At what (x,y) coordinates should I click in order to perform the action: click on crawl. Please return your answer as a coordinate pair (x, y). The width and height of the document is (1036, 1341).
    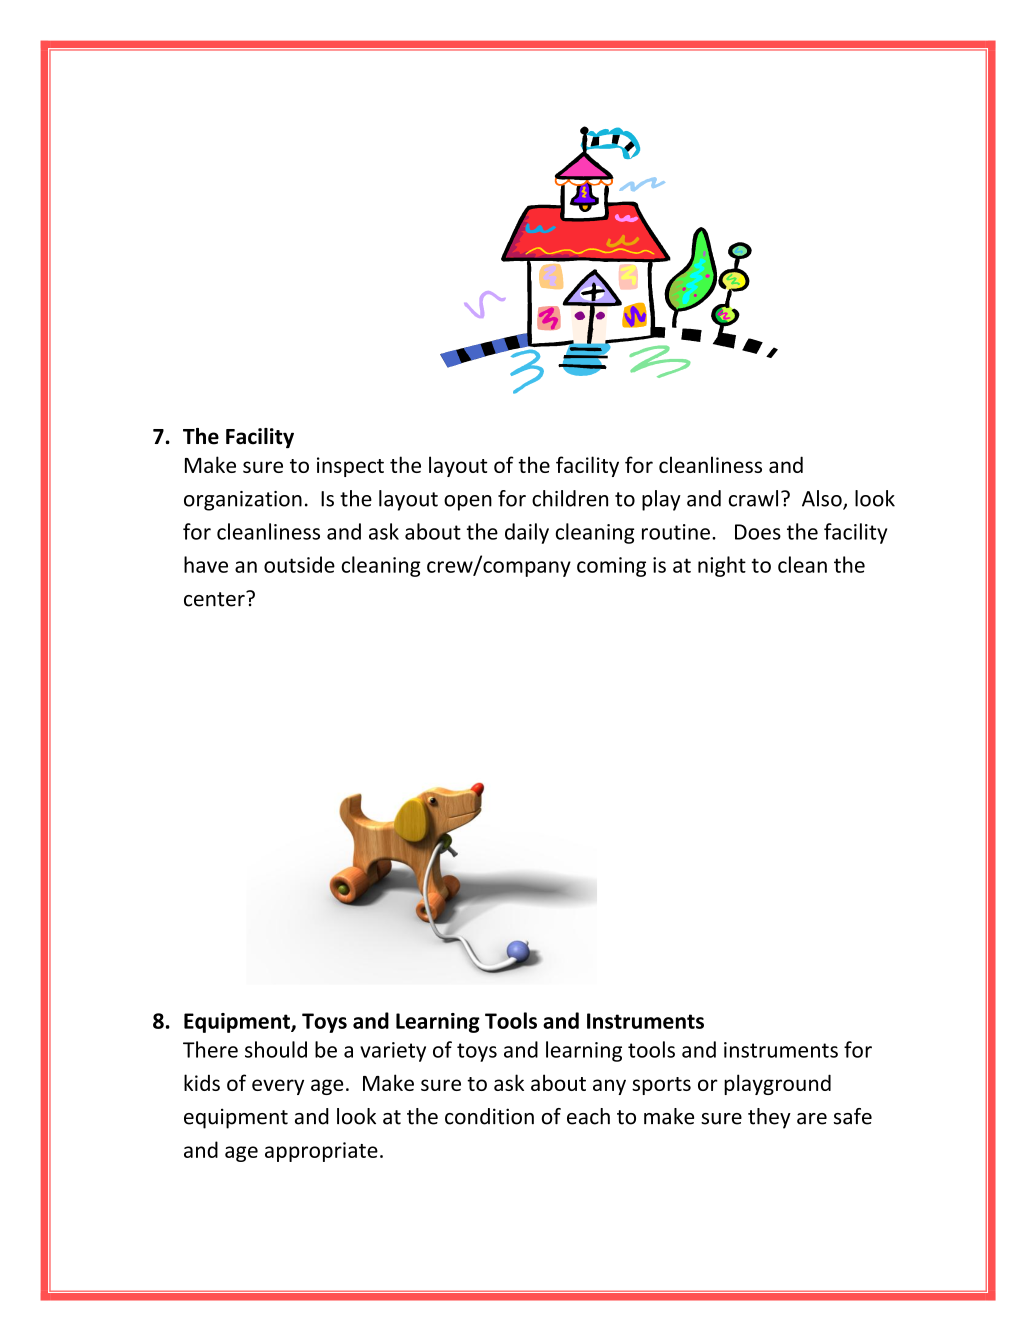
    Looking at the image, I should click on (753, 498).
